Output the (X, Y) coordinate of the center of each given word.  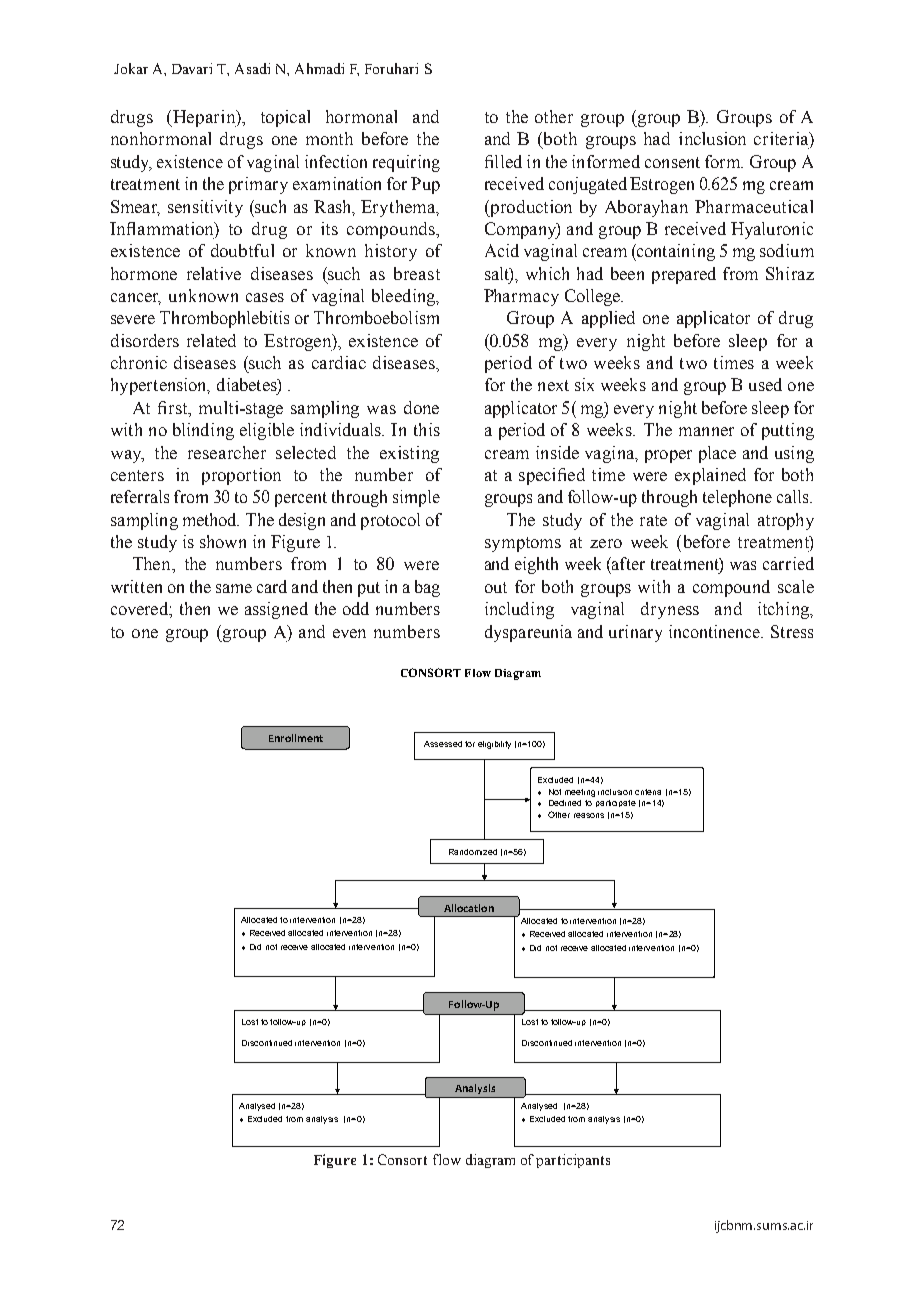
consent (672, 162)
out (496, 587)
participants (573, 1161)
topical (285, 118)
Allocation (469, 908)
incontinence (716, 631)
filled (503, 161)
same (234, 588)
